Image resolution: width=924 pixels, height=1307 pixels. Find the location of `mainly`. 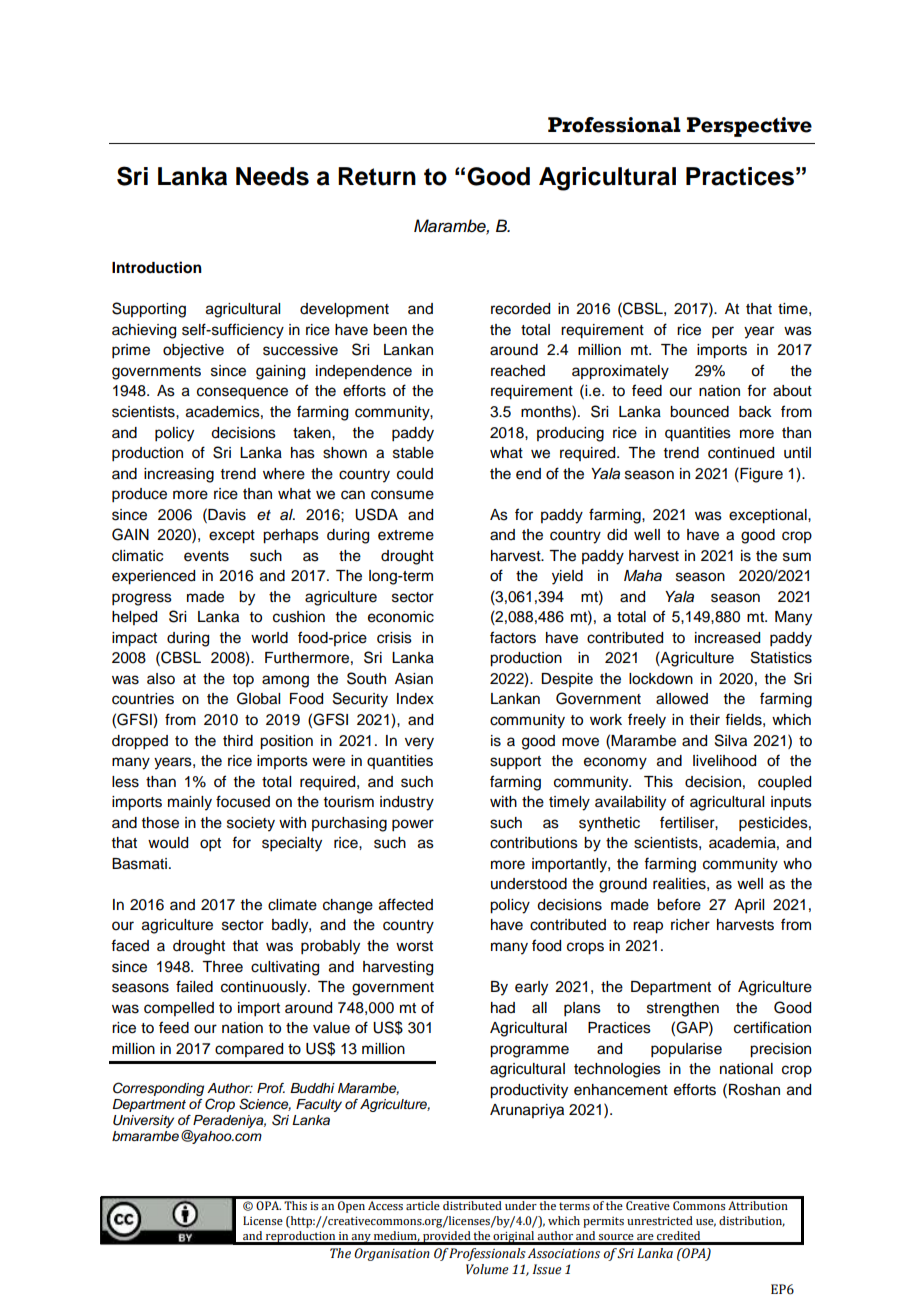

mainly is located at coordinates (190, 803).
